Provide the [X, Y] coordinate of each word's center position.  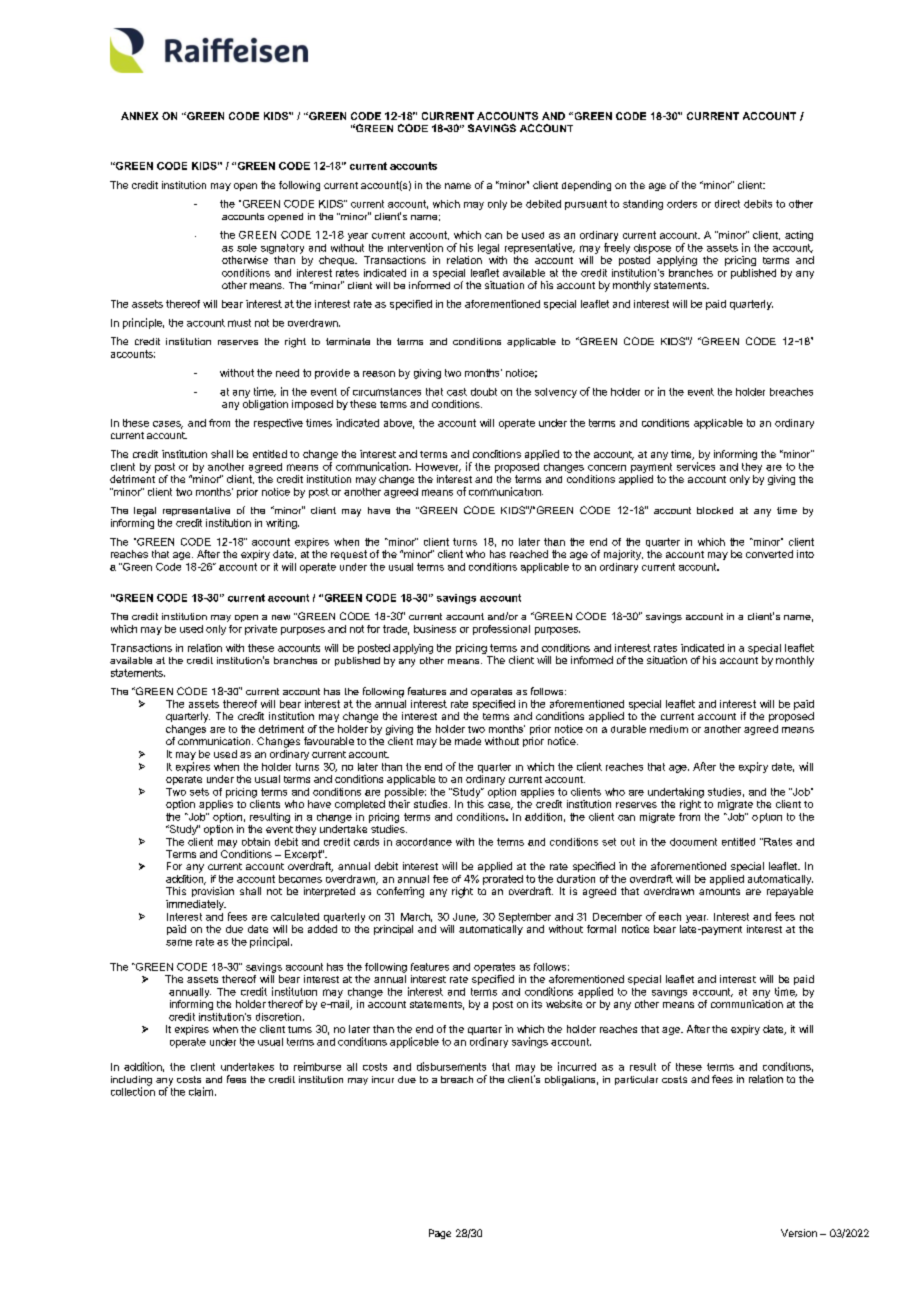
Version [799, 1233]
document [693, 842]
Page [440, 1234]
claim [201, 1091]
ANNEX [139, 116]
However [438, 467]
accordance [424, 842]
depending [586, 186]
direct [727, 204]
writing [282, 524]
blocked [715, 510]
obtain [256, 842]
